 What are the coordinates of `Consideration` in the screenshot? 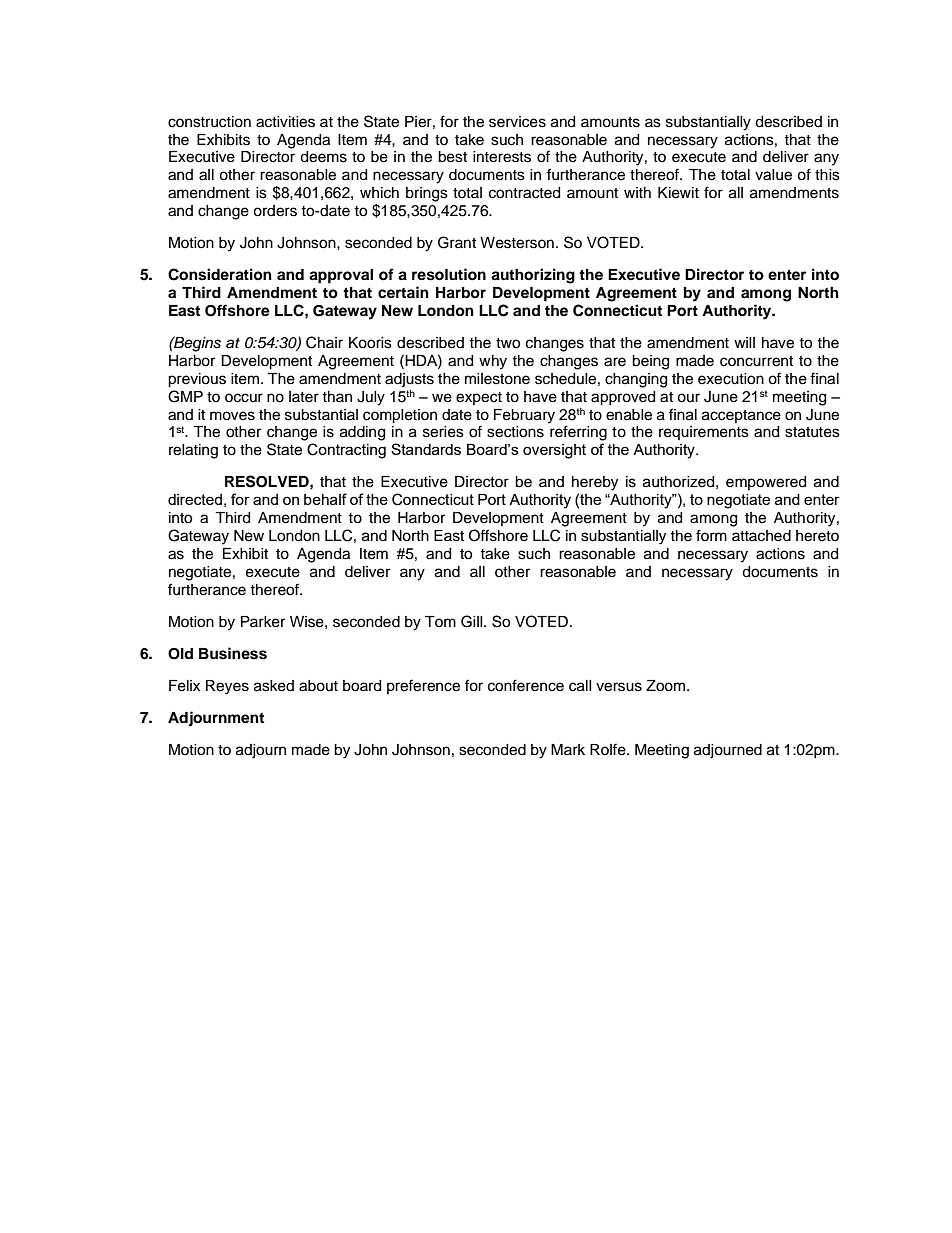 It's located at (220, 274).
